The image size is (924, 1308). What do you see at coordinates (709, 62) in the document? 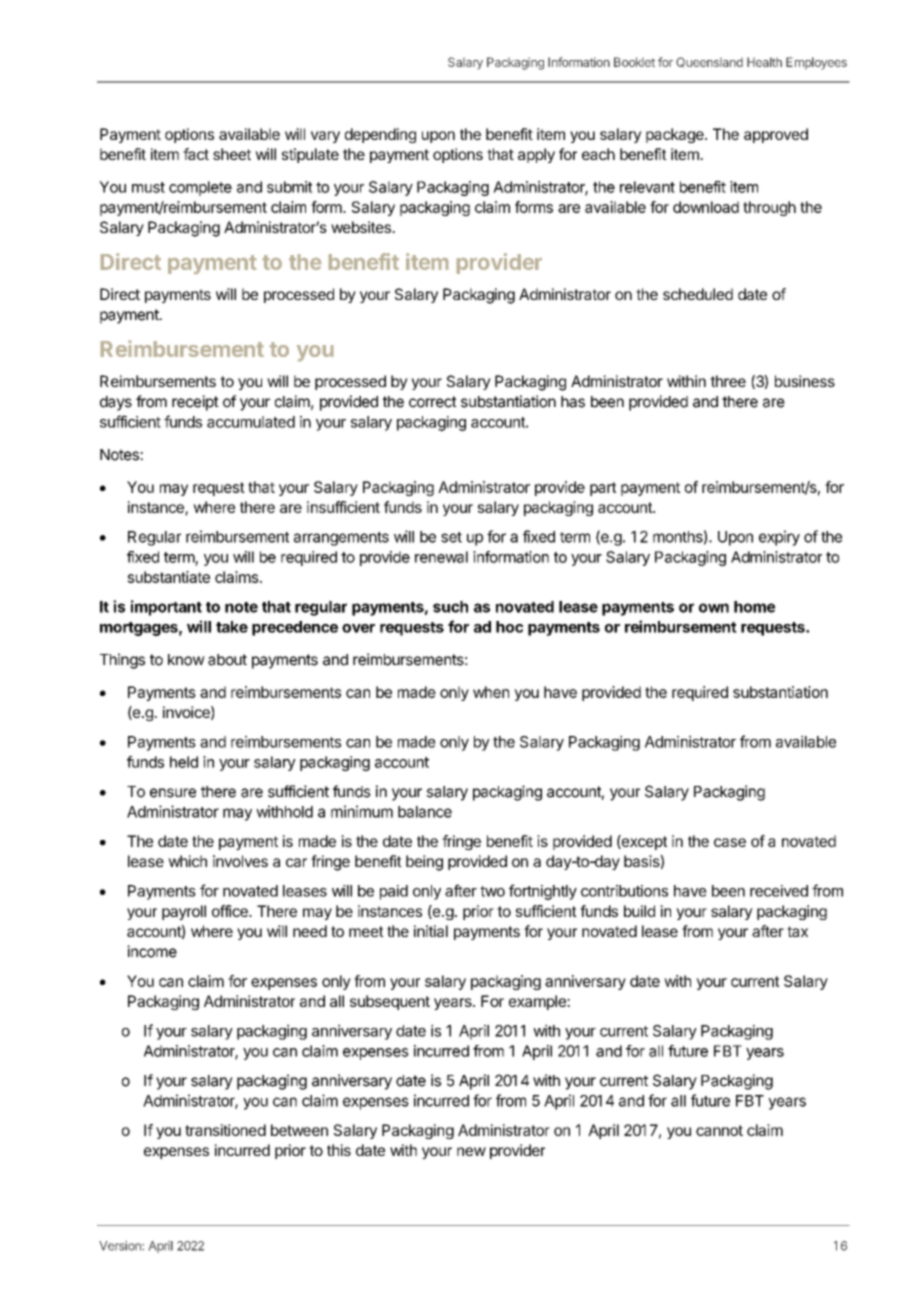
I see `Queensland` at bounding box center [709, 62].
